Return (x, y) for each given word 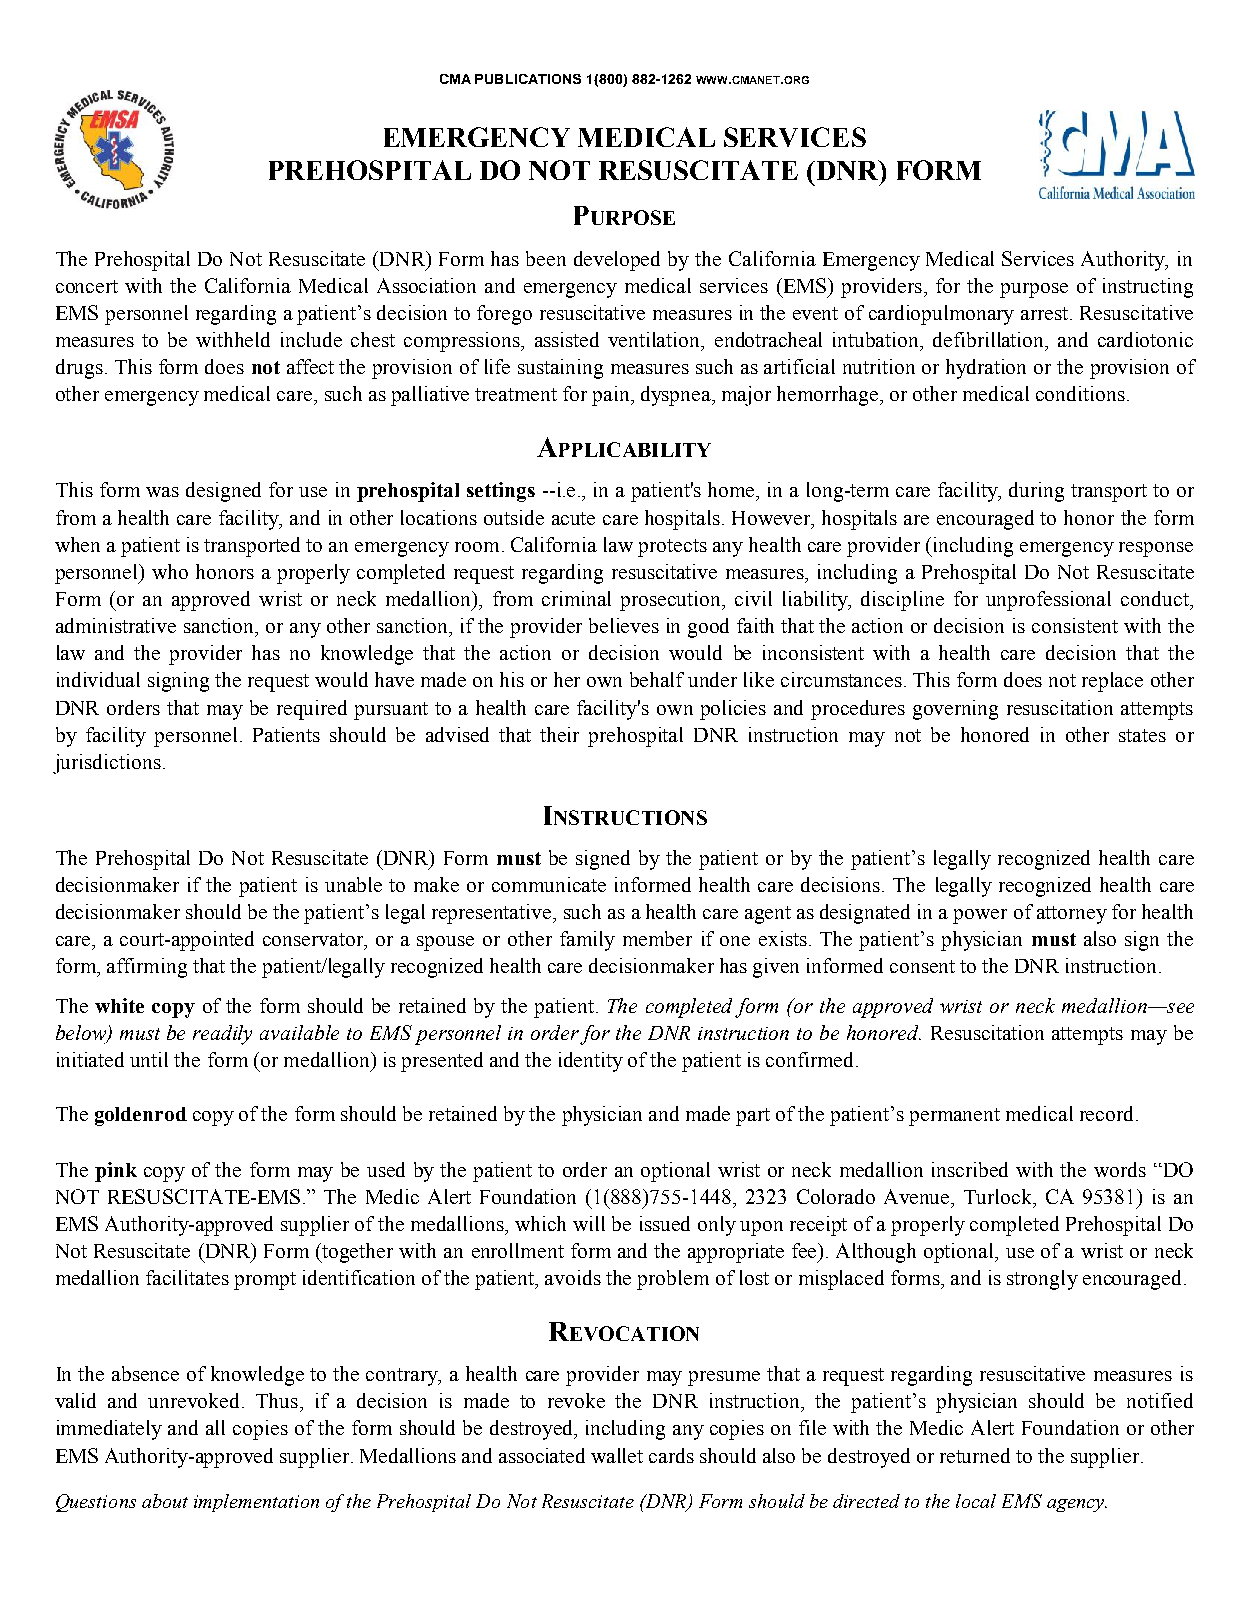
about (165, 1501)
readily (222, 1035)
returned (975, 1455)
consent (922, 966)
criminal (576, 598)
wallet (617, 1455)
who (170, 571)
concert (87, 286)
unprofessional (1048, 601)
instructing (1148, 288)
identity (591, 1062)
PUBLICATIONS (528, 79)
